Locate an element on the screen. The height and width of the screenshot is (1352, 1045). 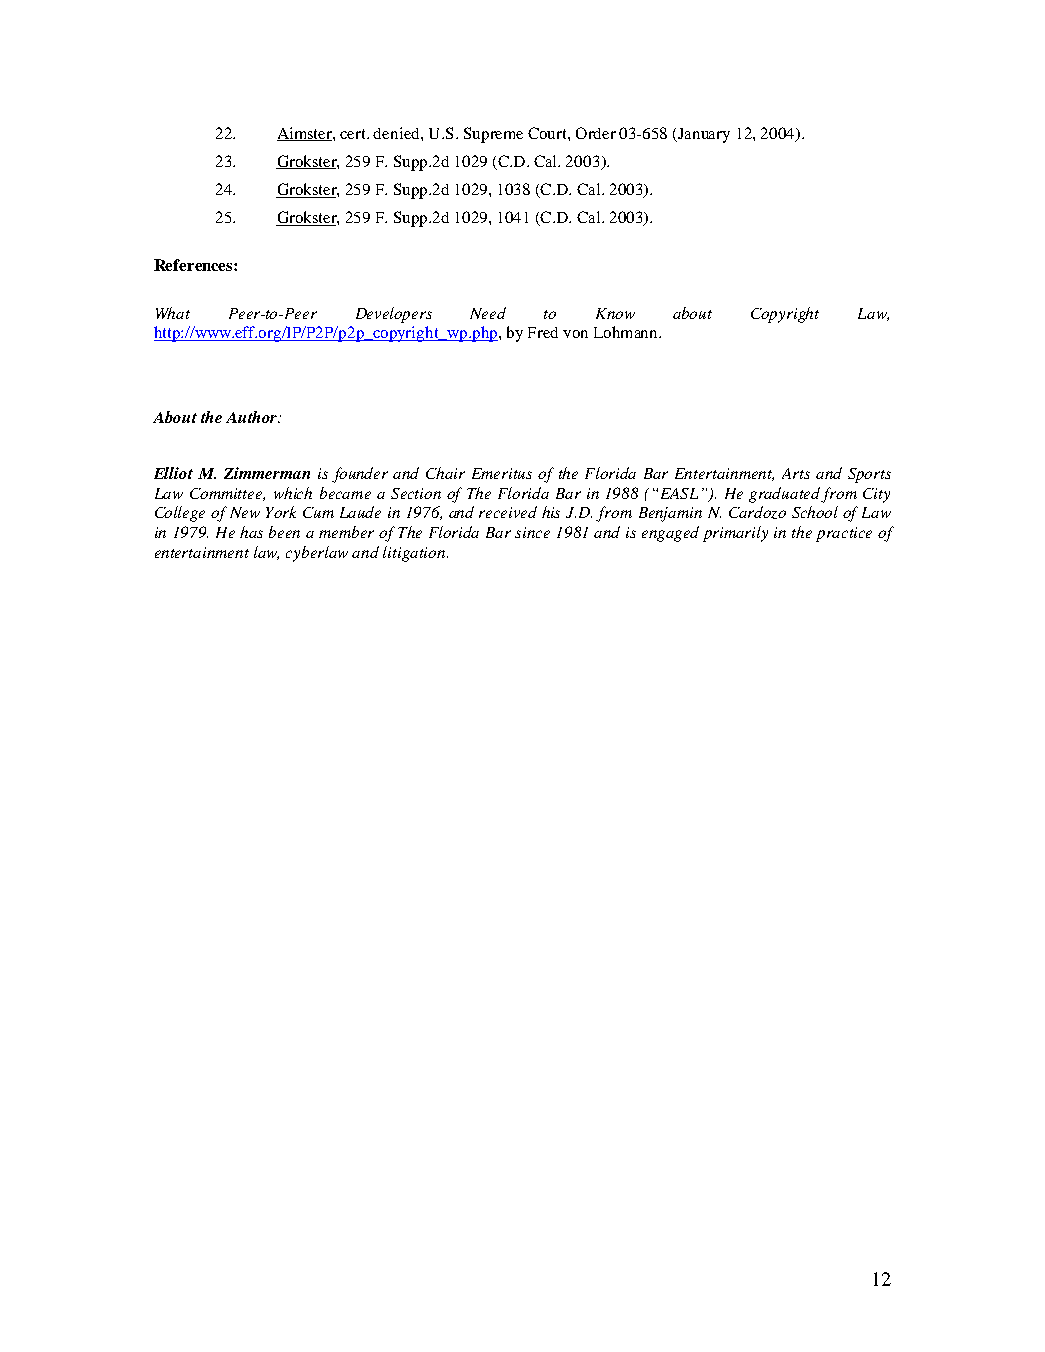
Need is located at coordinates (488, 313).
